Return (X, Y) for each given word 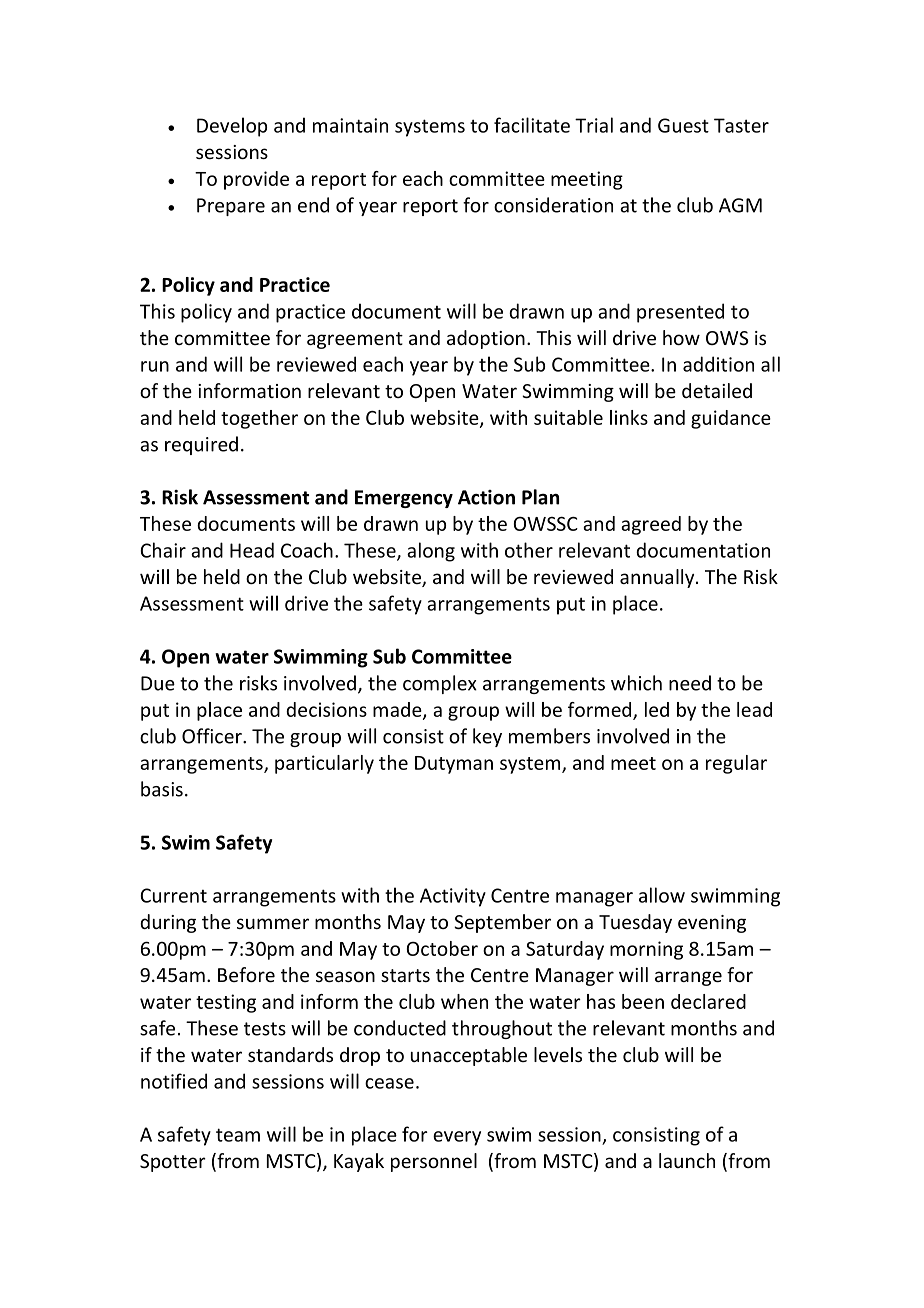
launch (687, 1160)
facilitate (532, 125)
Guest (683, 125)
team (238, 1135)
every (457, 1138)
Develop (232, 127)
